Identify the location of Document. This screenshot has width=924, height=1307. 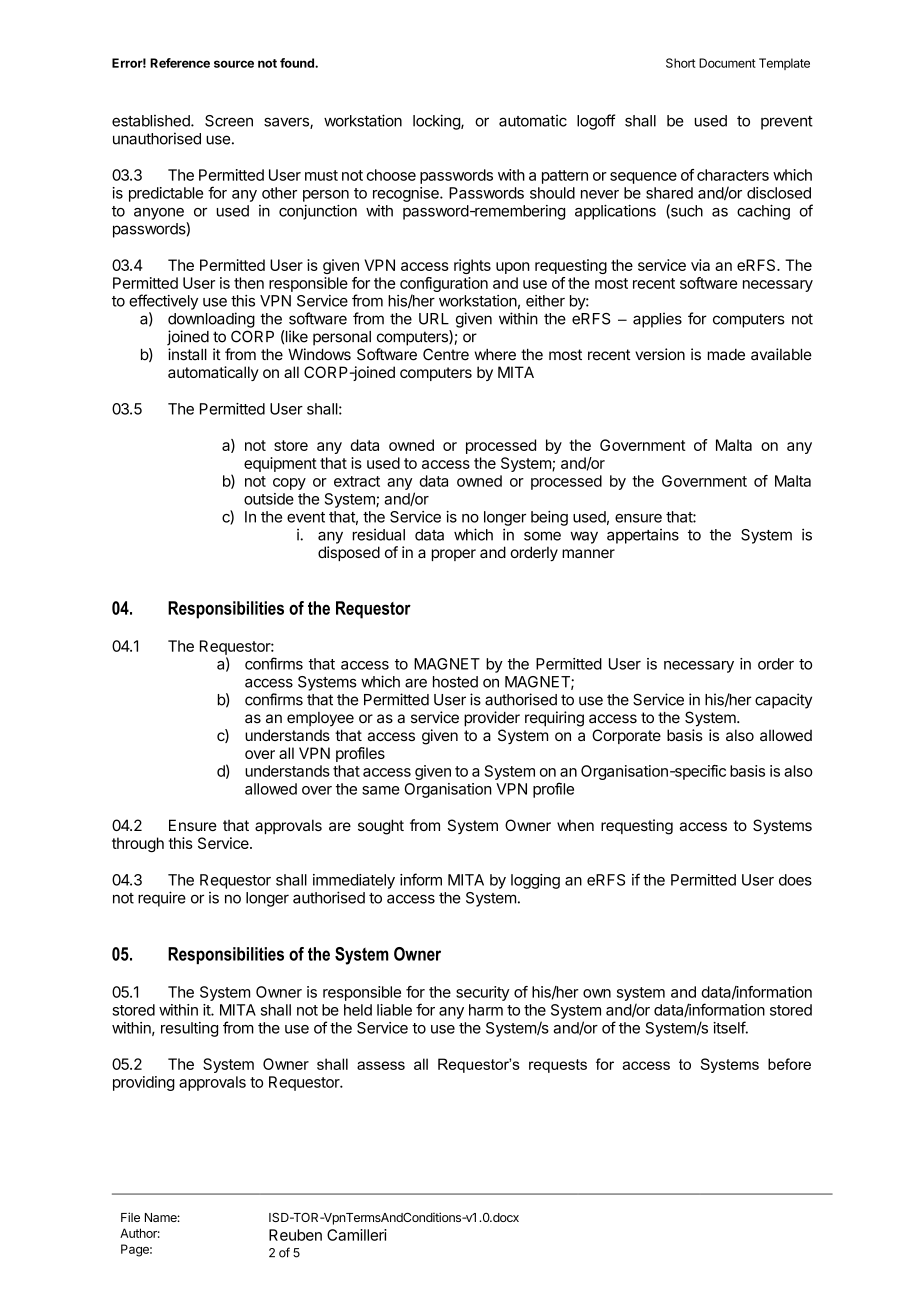
(727, 63).
